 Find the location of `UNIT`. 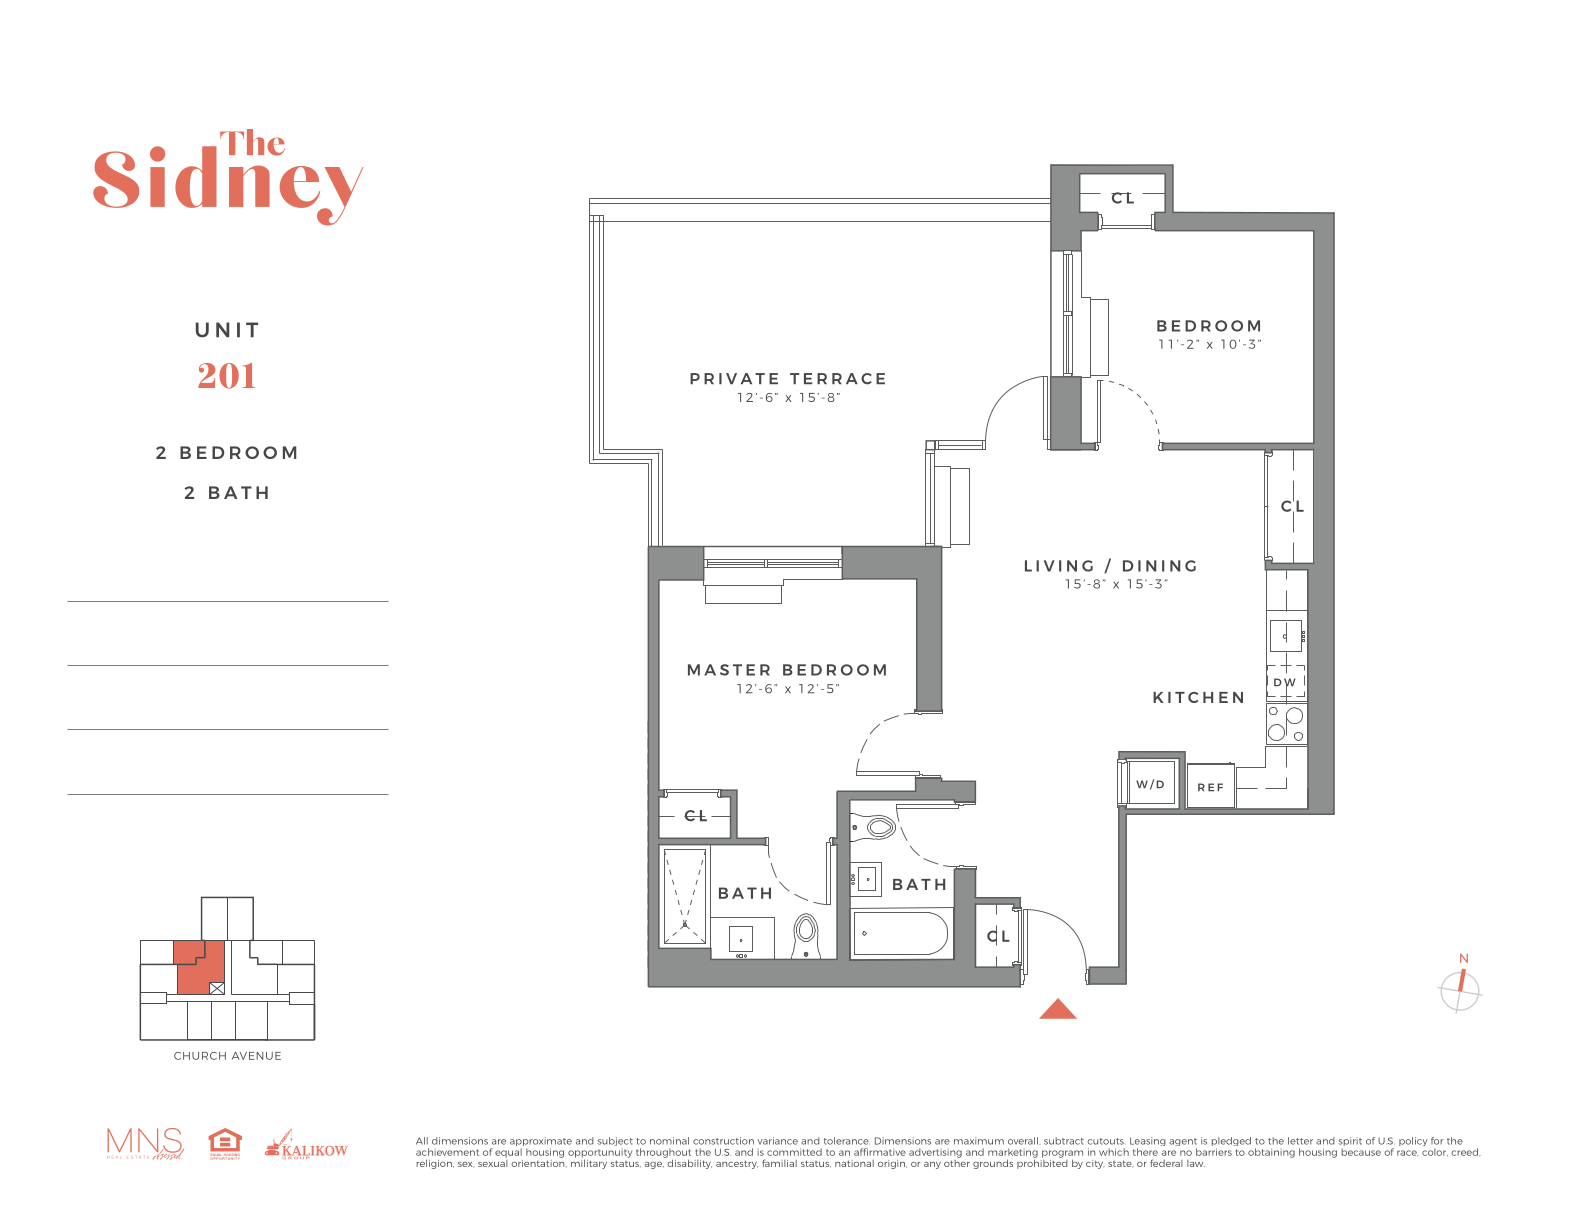

UNIT is located at coordinates (227, 330).
